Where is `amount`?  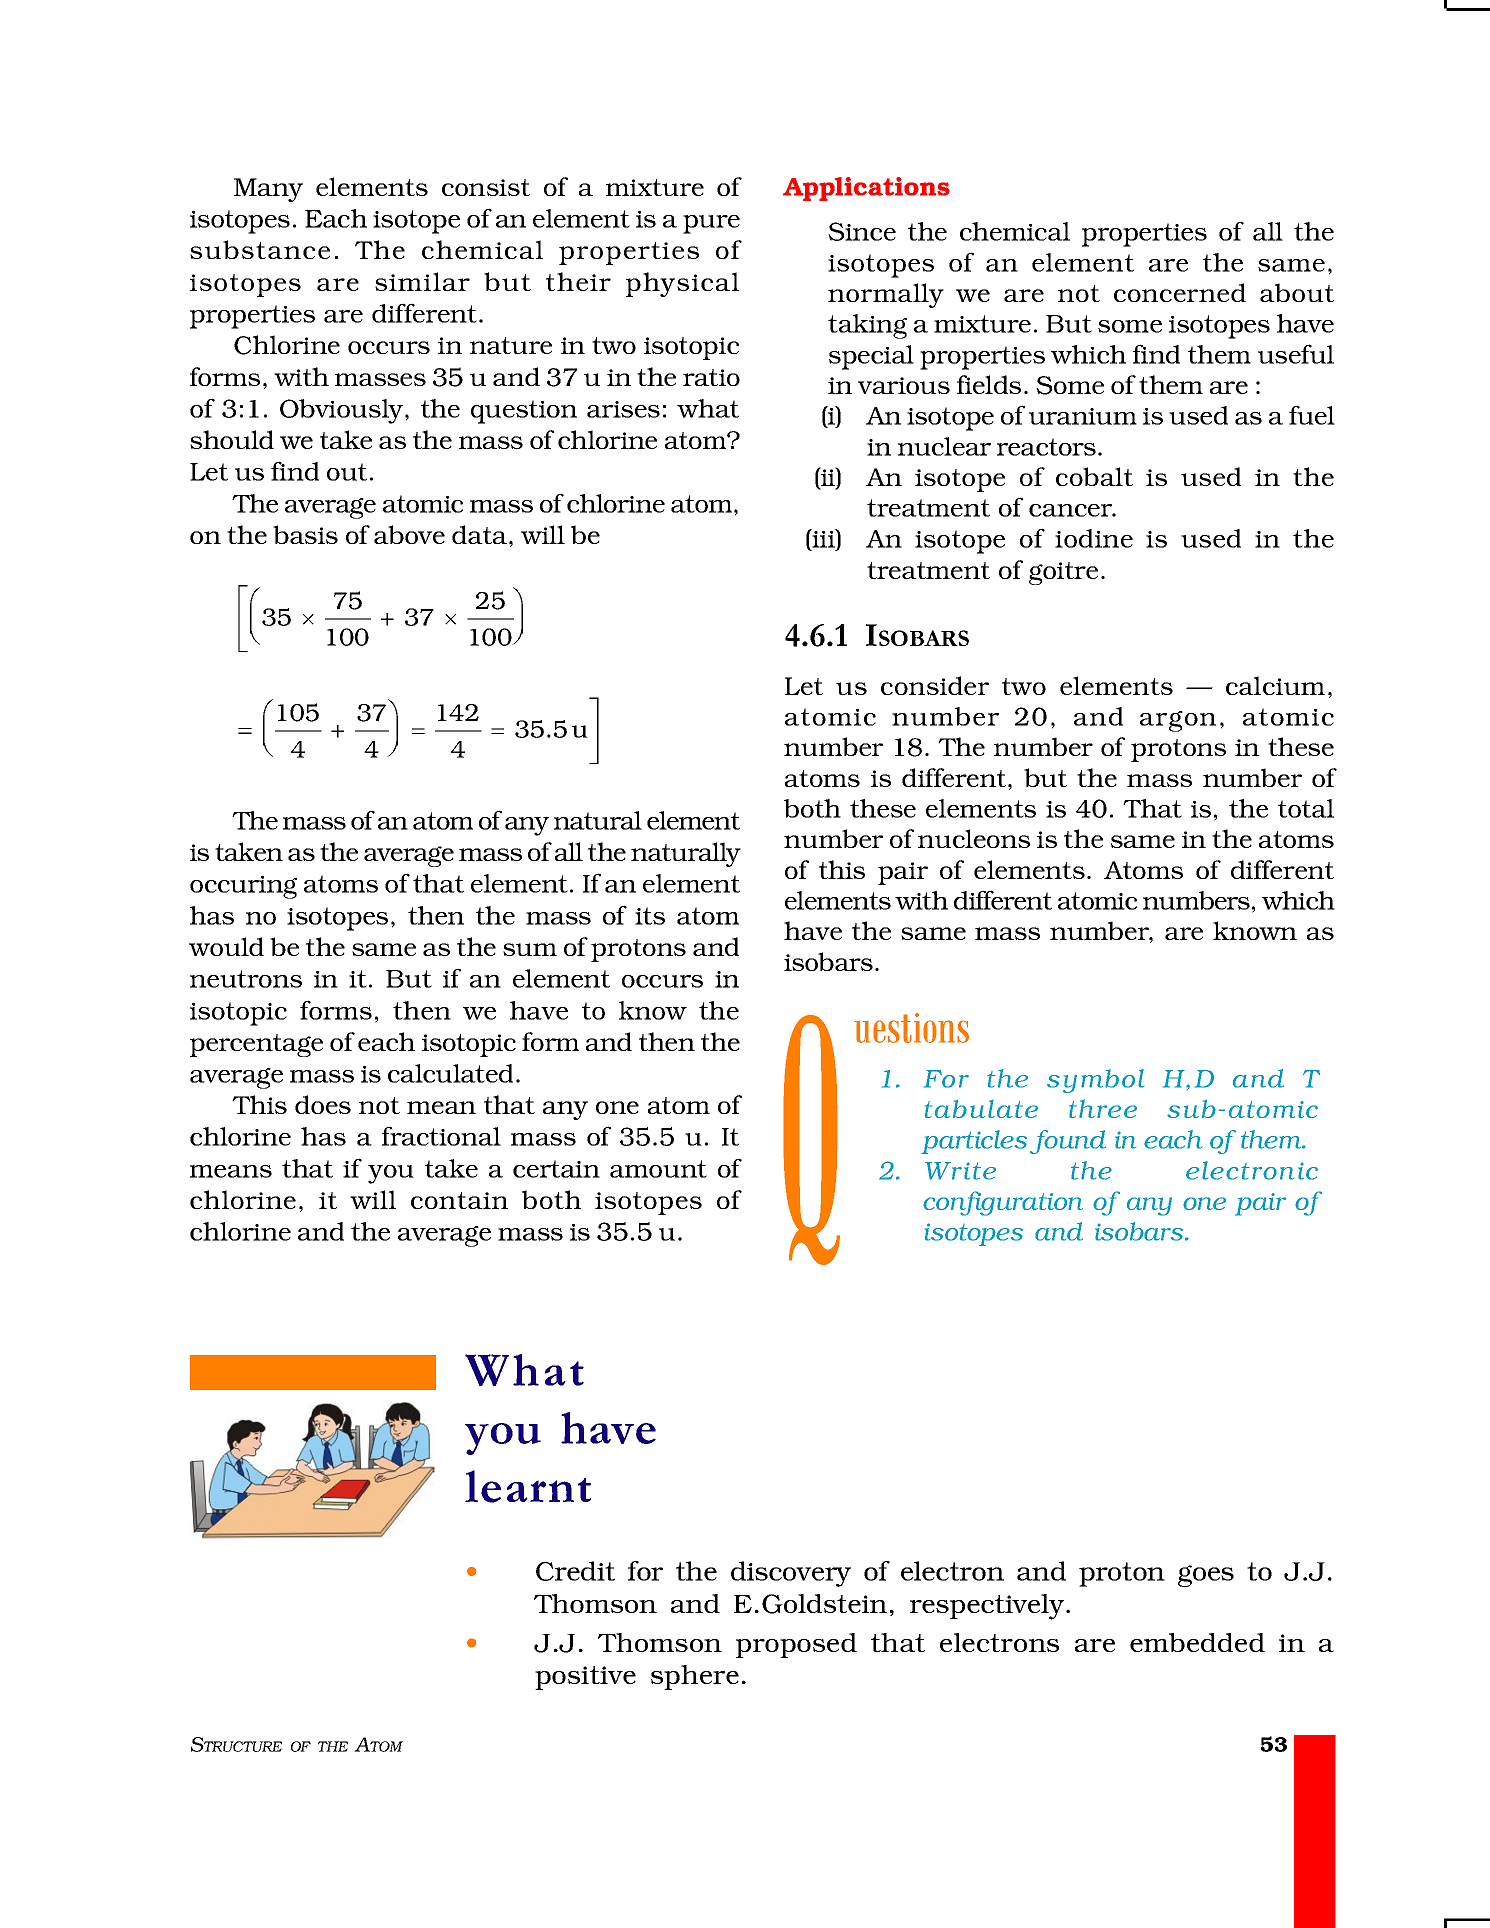 amount is located at coordinates (658, 1169).
